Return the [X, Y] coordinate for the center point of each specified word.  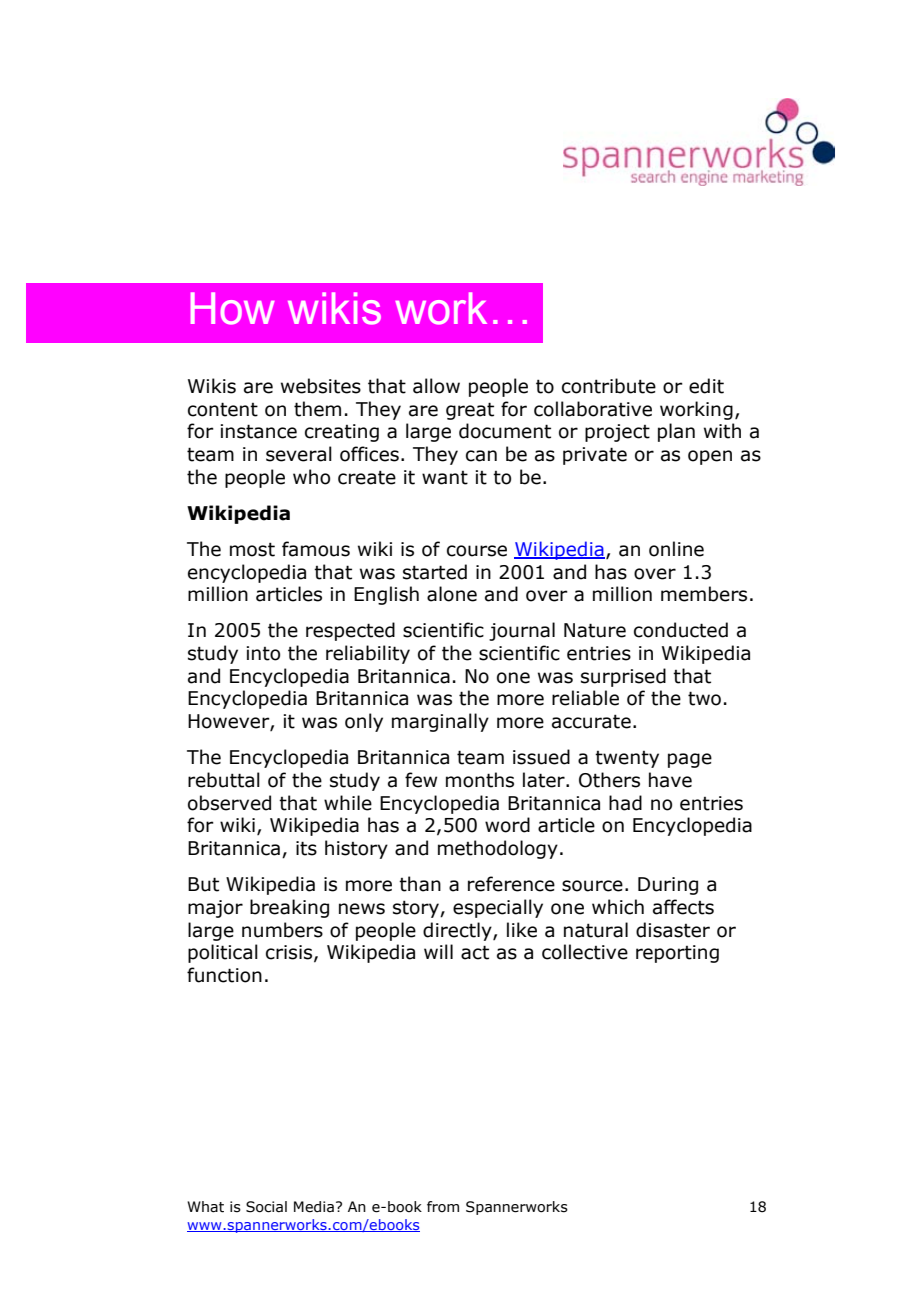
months [480, 780]
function [224, 975]
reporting [677, 954]
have [670, 780]
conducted [681, 630]
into [263, 653]
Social [266, 1207]
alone [452, 594]
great [470, 411]
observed [229, 803]
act [475, 952]
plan [676, 432]
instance [259, 431]
